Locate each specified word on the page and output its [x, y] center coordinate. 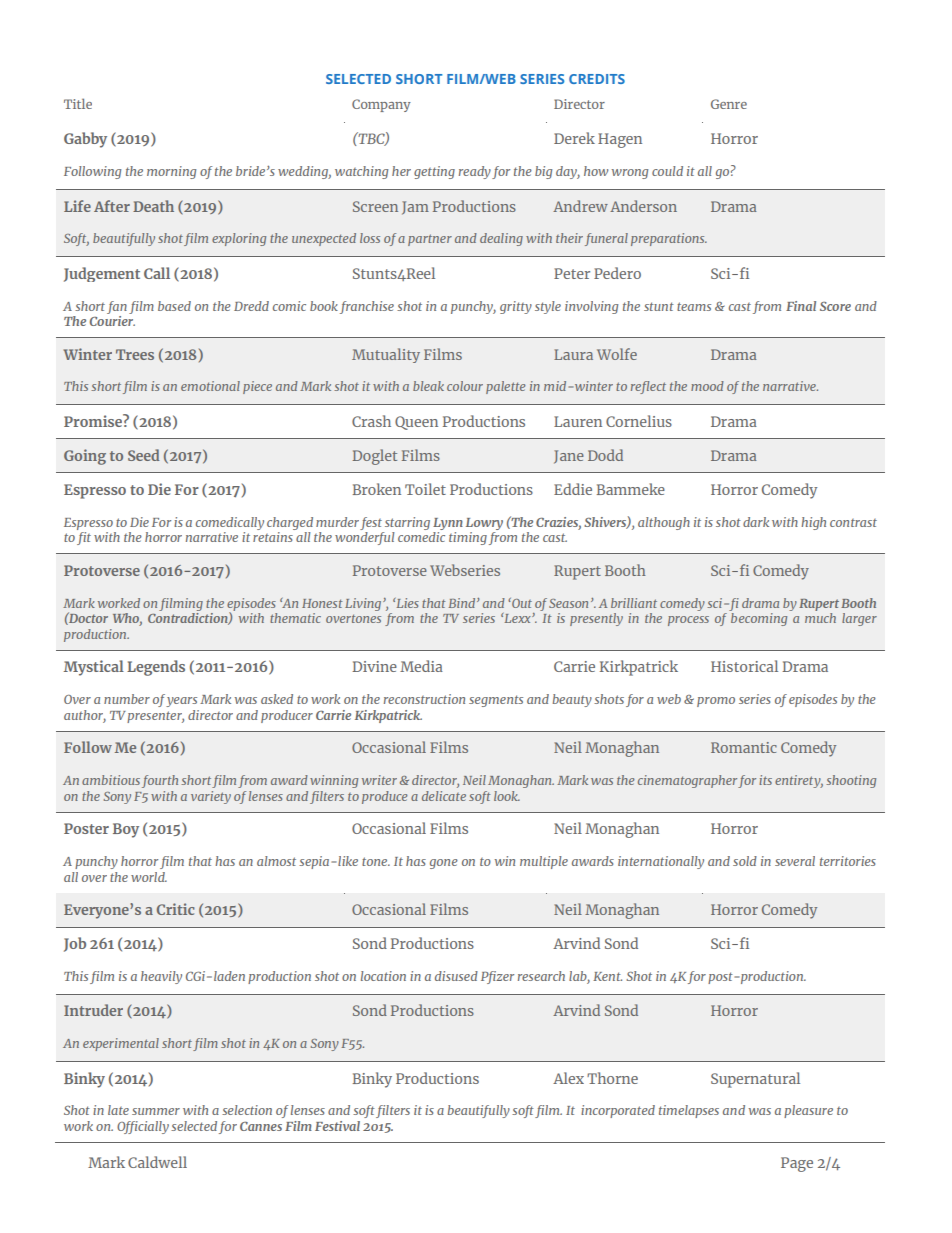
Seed [143, 455]
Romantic [744, 747]
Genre [729, 104]
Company [381, 105]
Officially [143, 1127]
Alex [568, 1078]
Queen [416, 423]
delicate [444, 796]
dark [756, 522]
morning [171, 172]
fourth [160, 781]
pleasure [808, 1111]
